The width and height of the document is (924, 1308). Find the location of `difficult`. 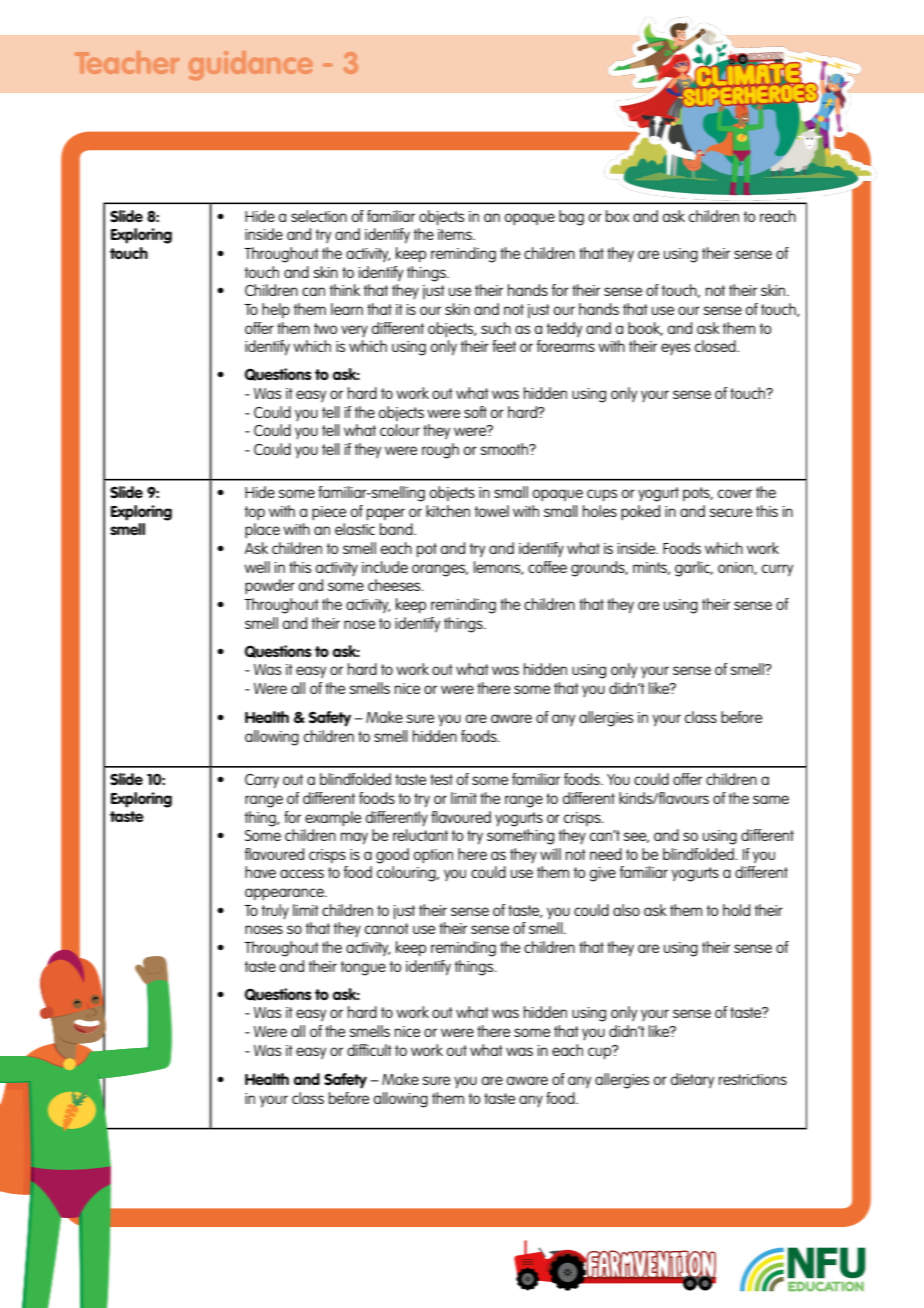

difficult is located at coordinates (369, 1050).
